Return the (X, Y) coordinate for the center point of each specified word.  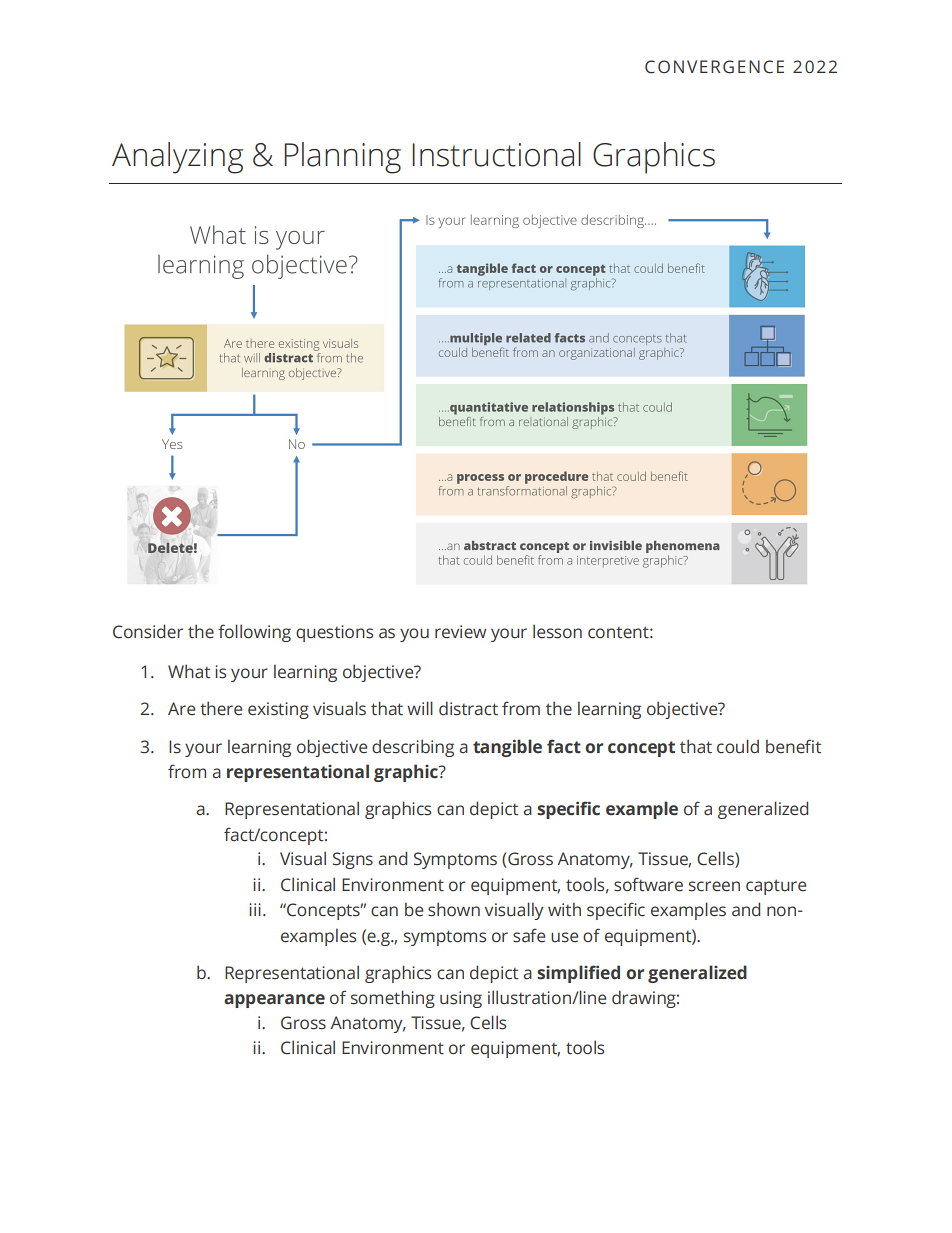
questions (334, 633)
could (738, 746)
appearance (274, 1001)
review (460, 632)
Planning (342, 158)
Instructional (496, 154)
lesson (557, 631)
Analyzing (177, 158)
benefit (793, 746)
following (254, 633)
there (221, 708)
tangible (507, 748)
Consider (148, 631)
